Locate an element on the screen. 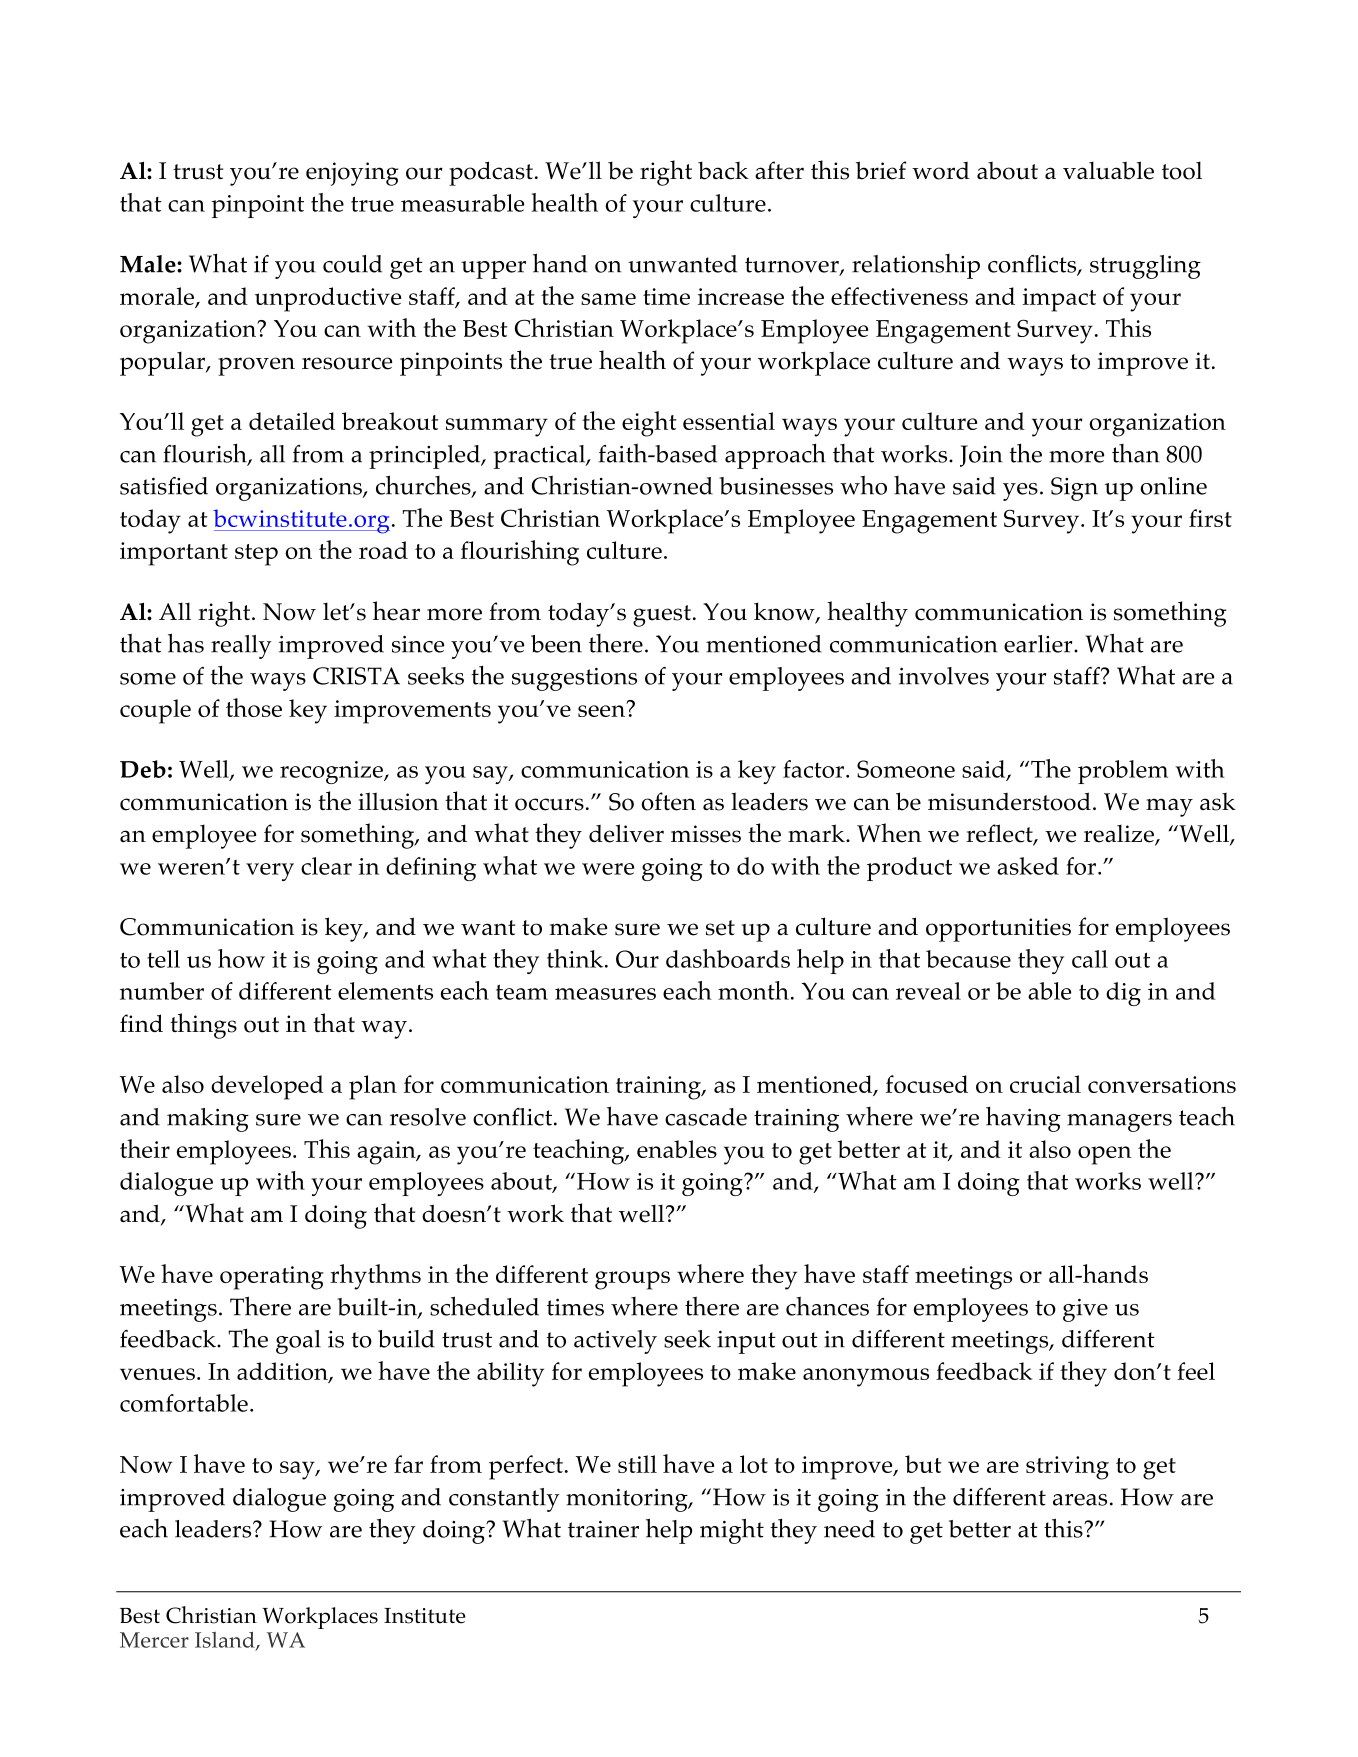  Sign is located at coordinates (1074, 489).
